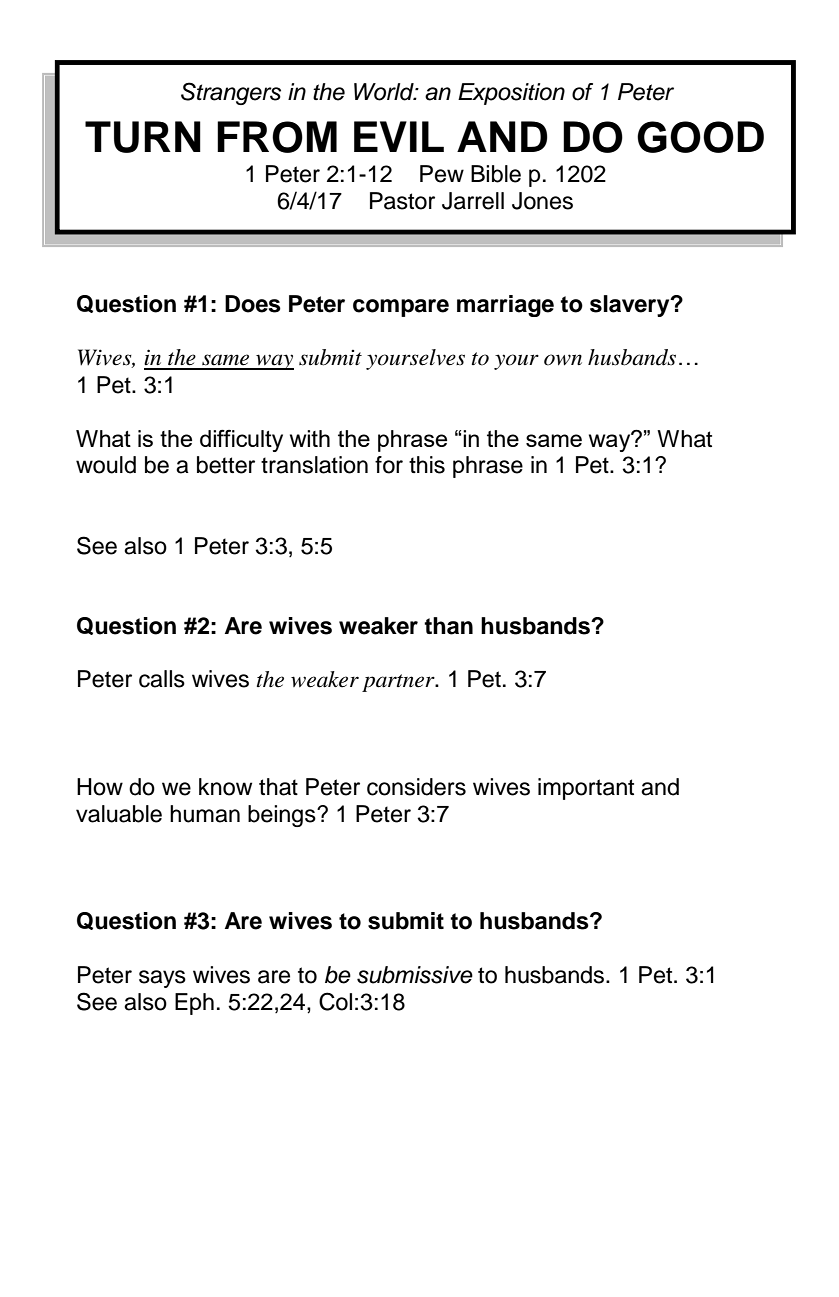  Describe the element at coordinates (389, 465) in the screenshot. I see `for` at that location.
